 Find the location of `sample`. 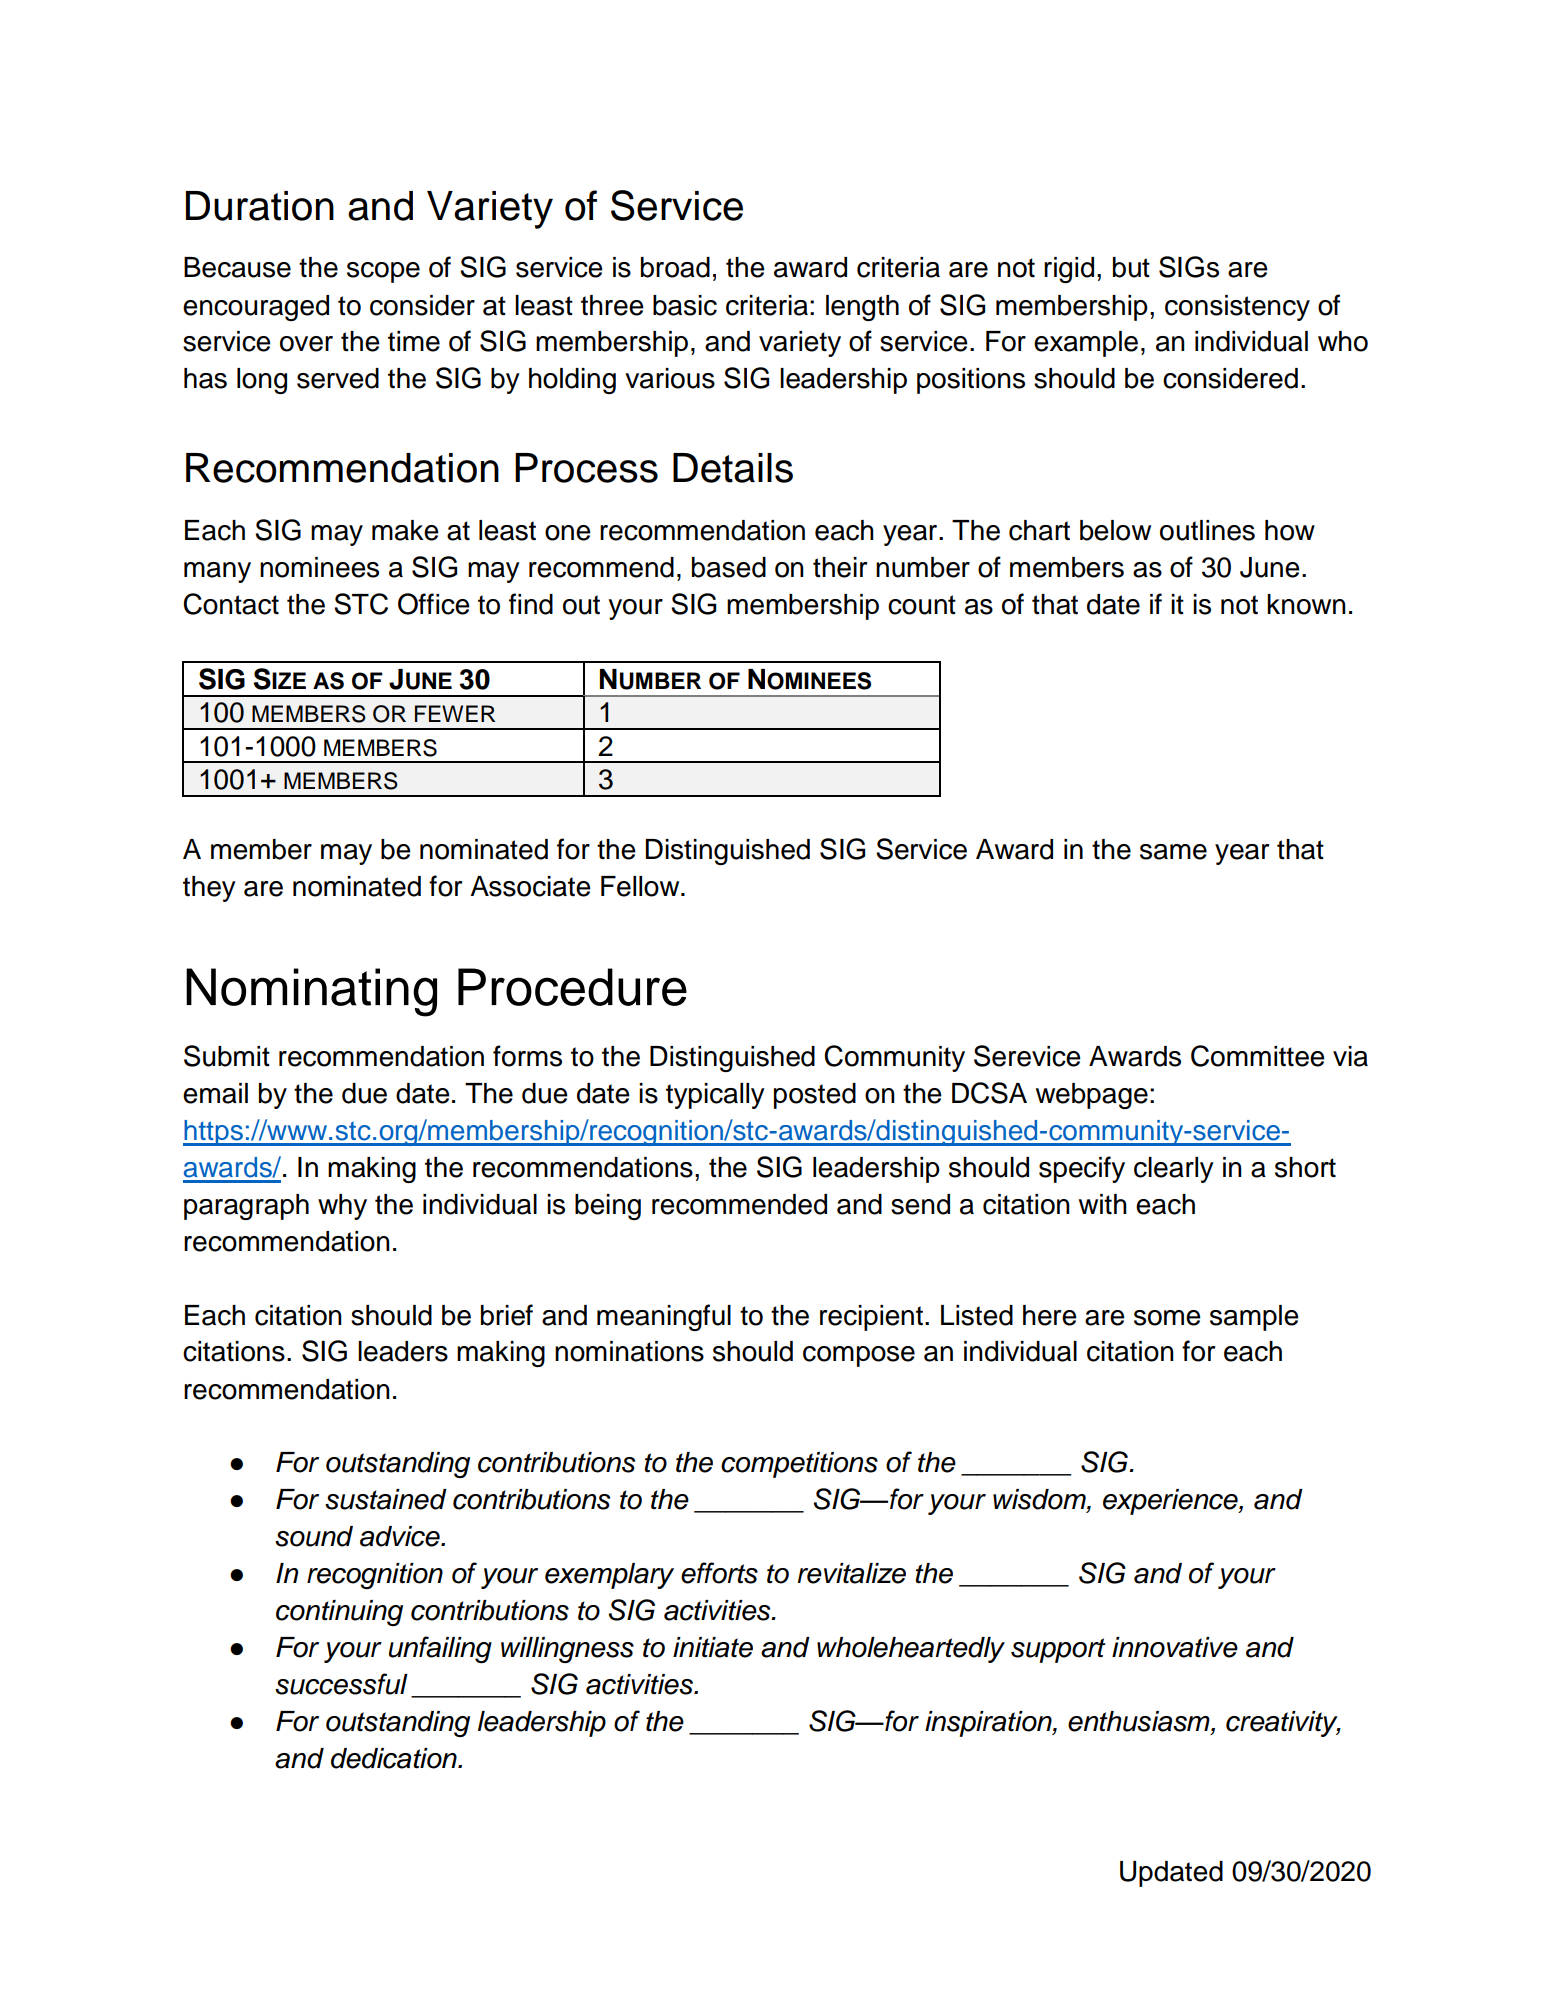

sample is located at coordinates (1254, 1318).
